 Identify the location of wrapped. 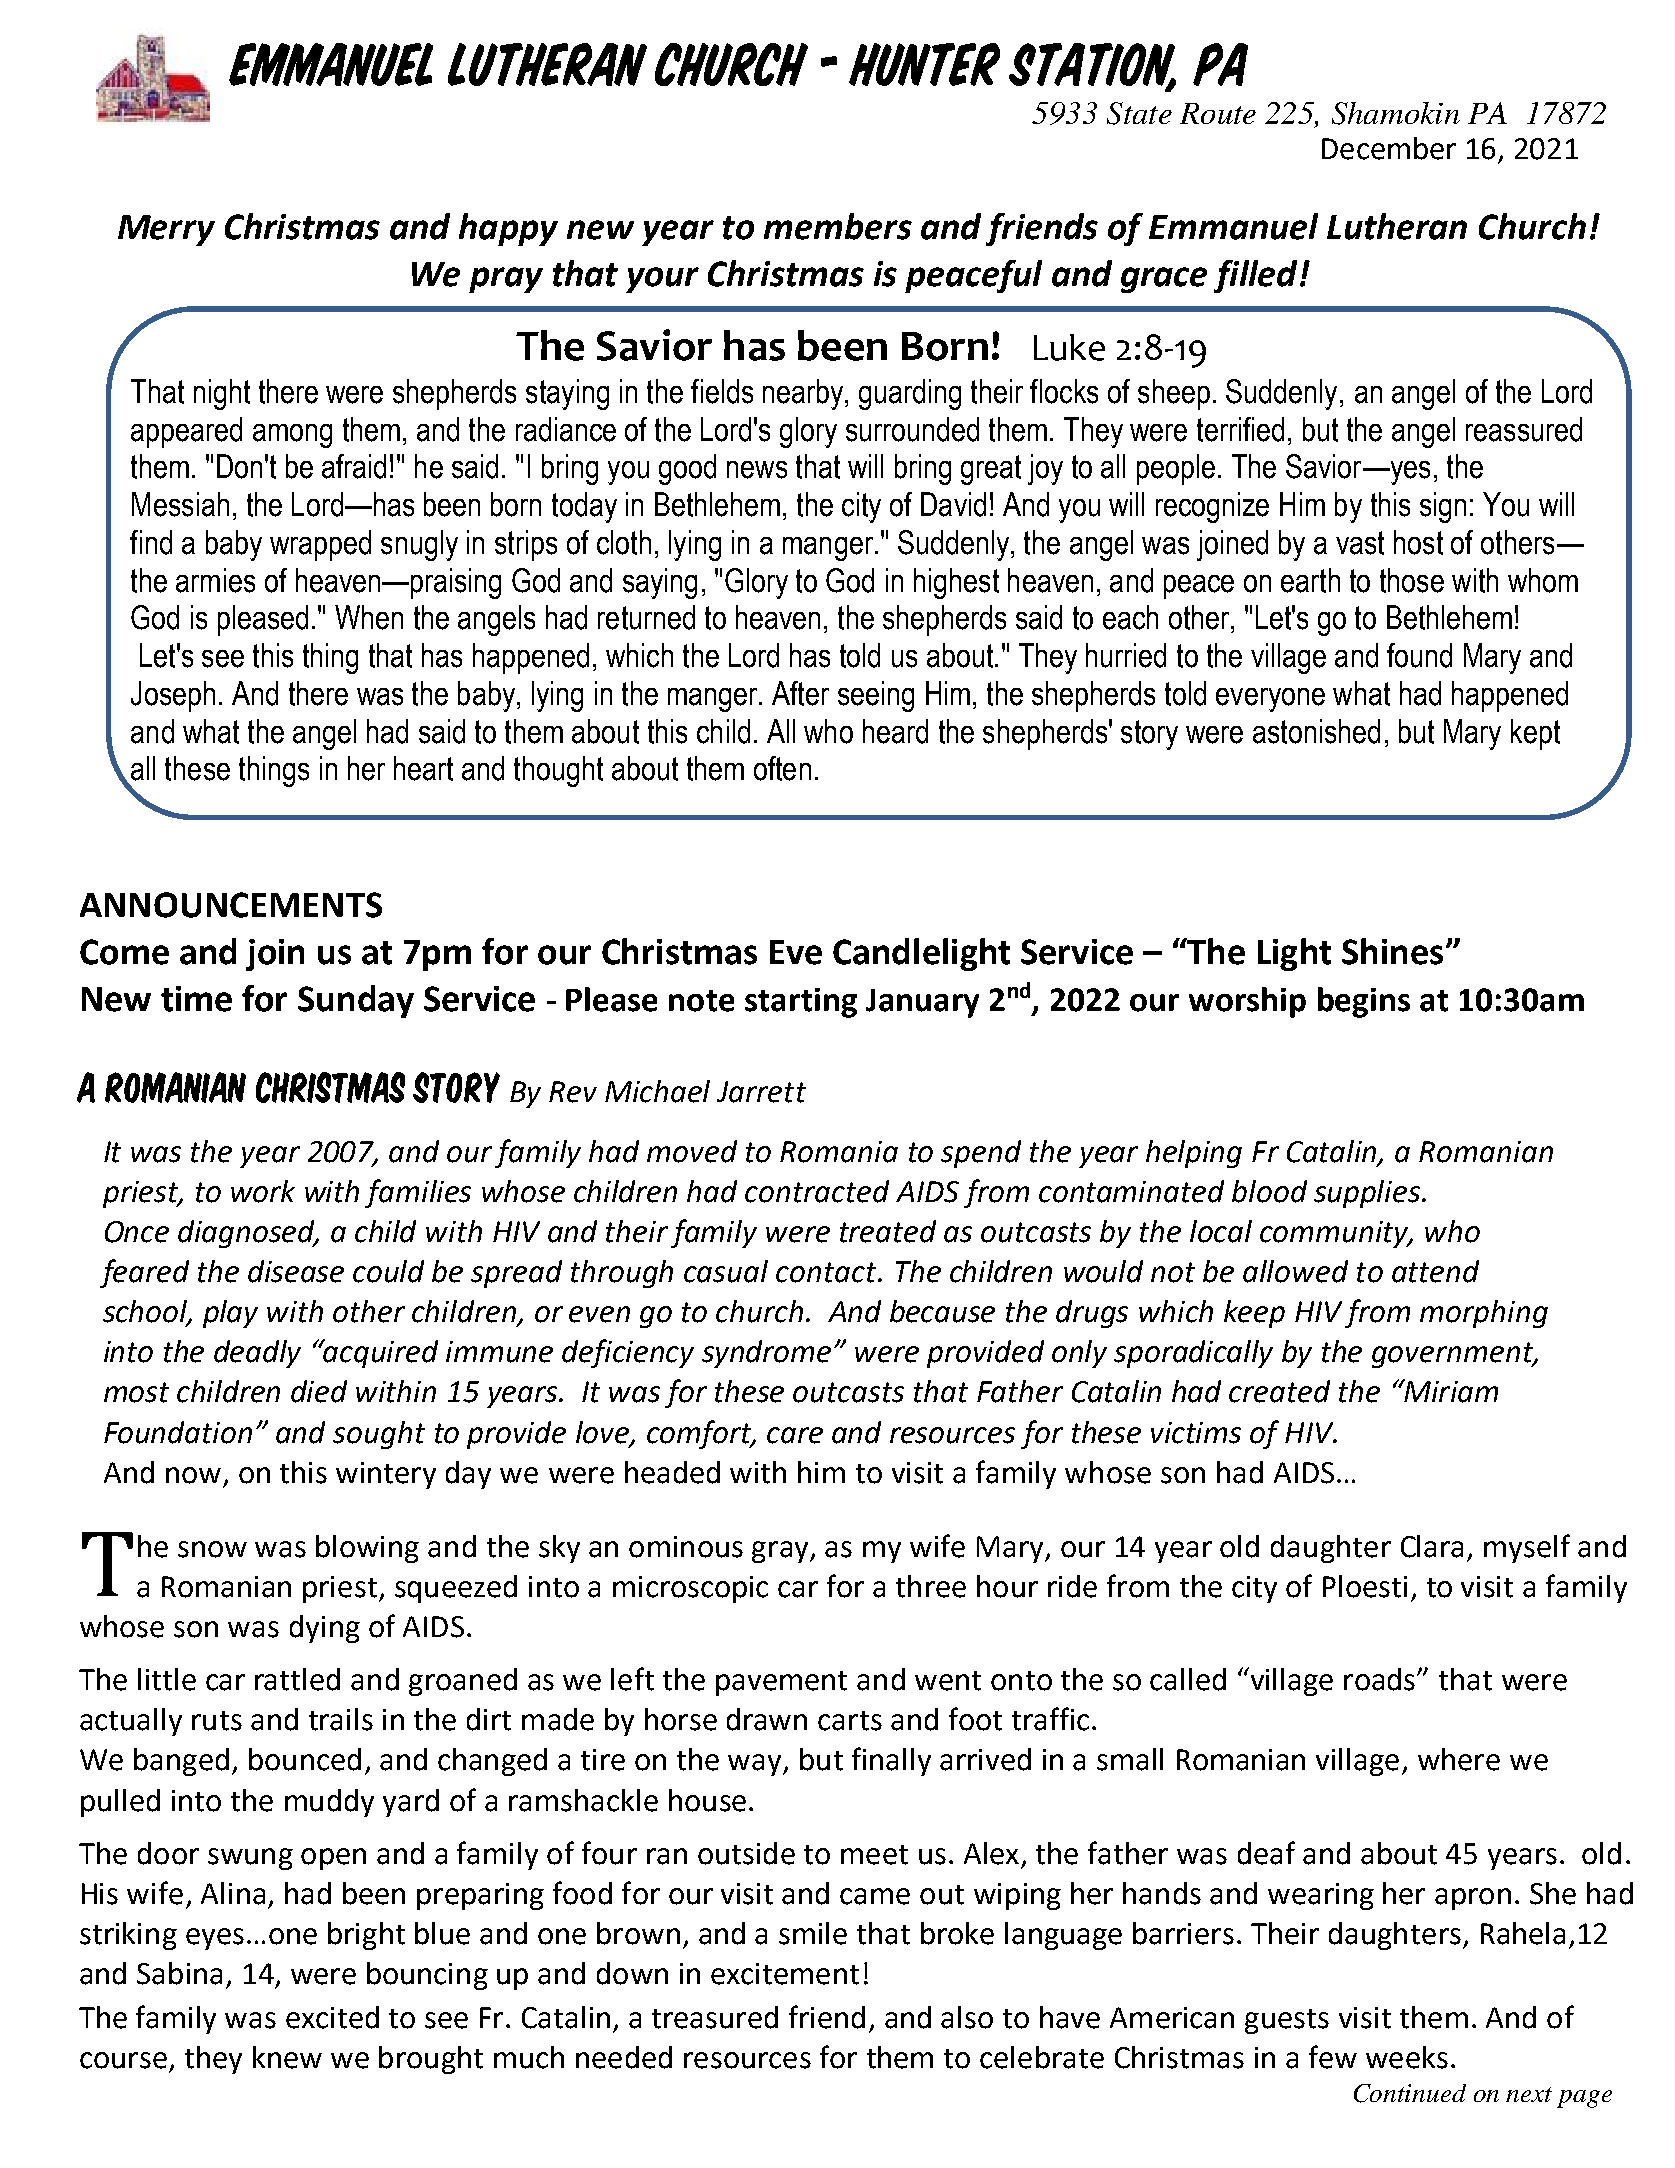
(320, 545).
